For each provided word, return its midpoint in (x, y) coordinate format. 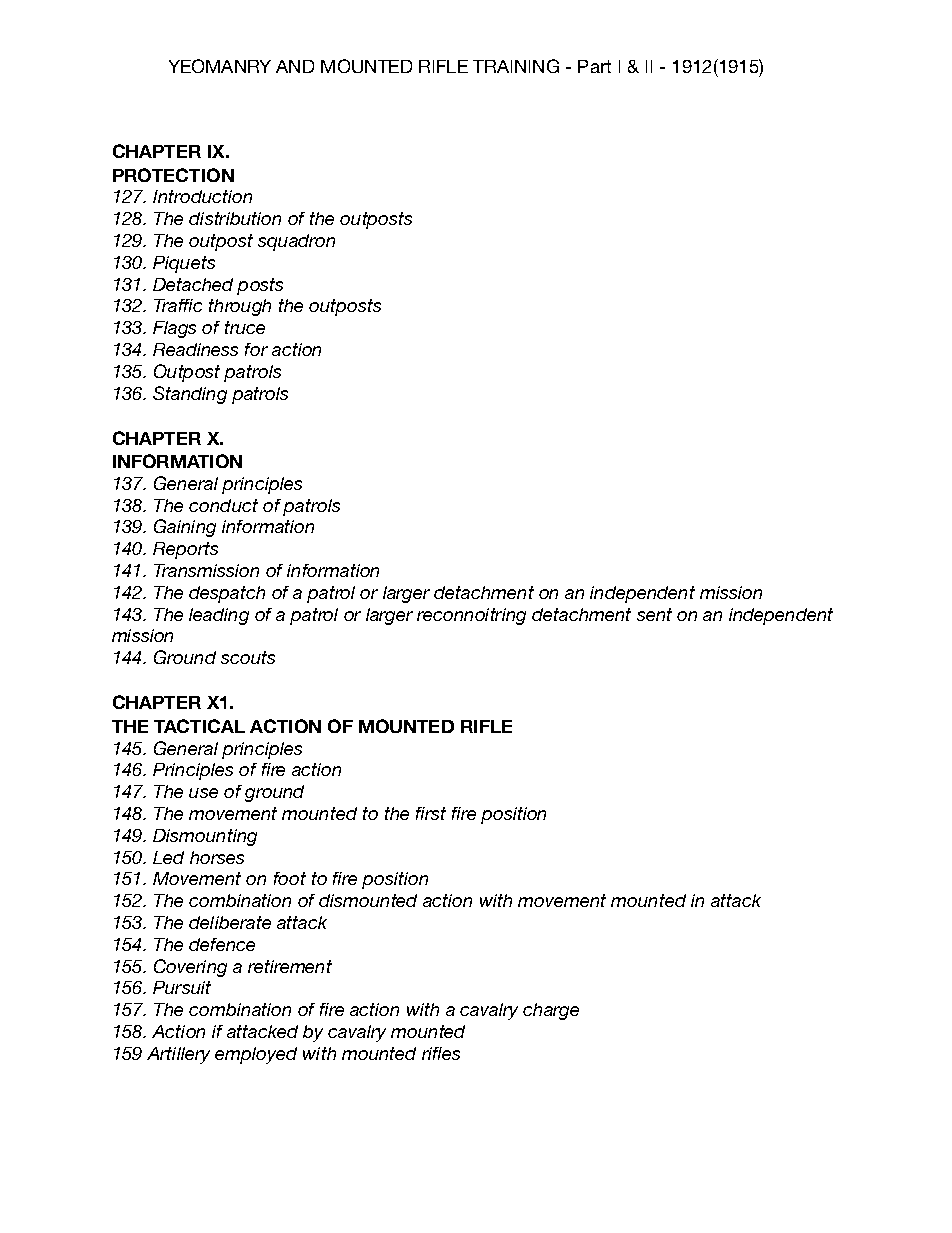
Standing (190, 395)
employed (256, 1055)
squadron (296, 242)
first (431, 813)
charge (551, 1011)
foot (290, 878)
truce (245, 327)
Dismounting (205, 837)
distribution (235, 218)
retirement (290, 966)
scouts (248, 657)
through (240, 307)
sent (654, 614)
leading (219, 616)
